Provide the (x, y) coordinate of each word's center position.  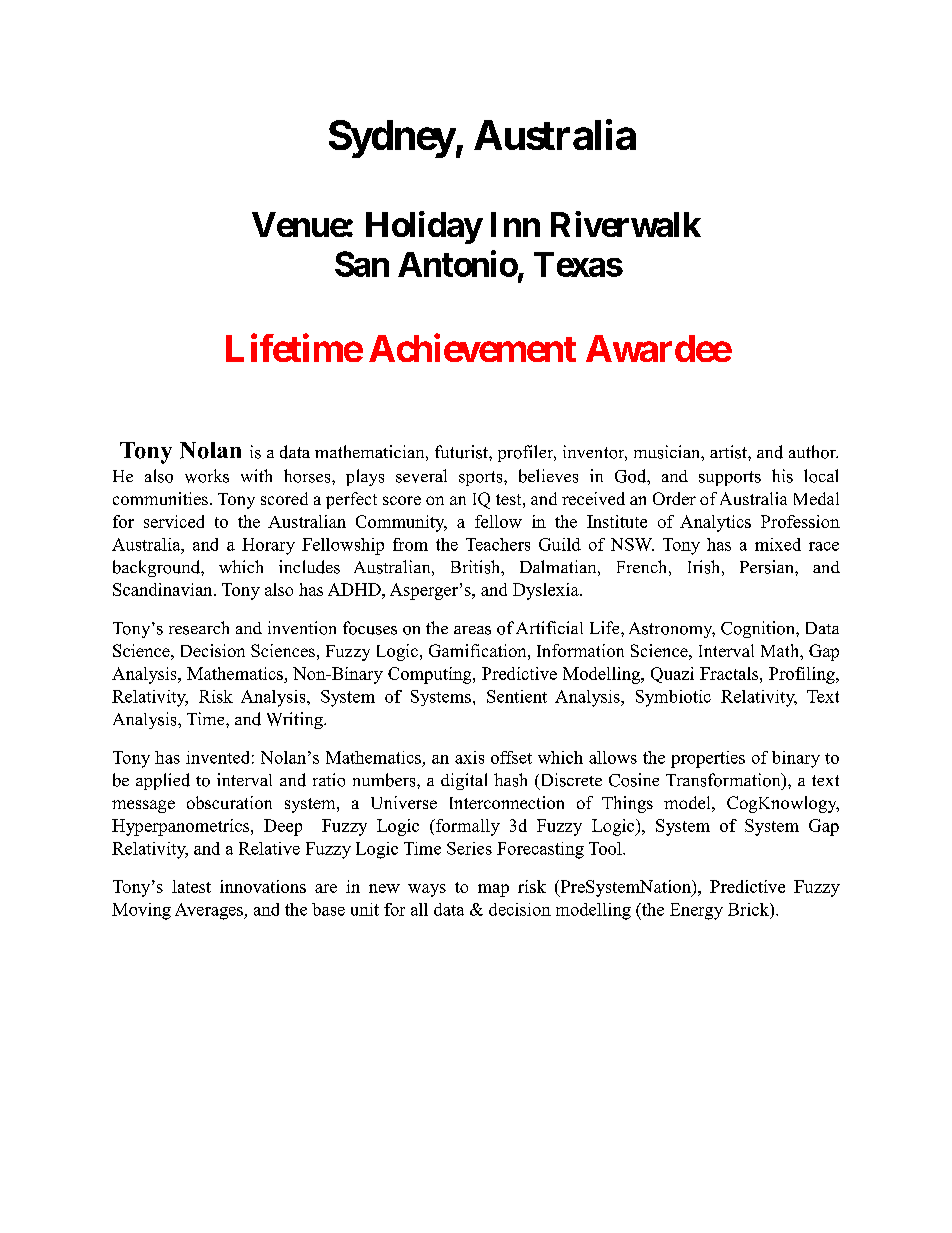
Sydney (392, 139)
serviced (174, 521)
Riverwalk (626, 224)
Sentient (517, 696)
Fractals (730, 673)
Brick (749, 909)
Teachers (498, 544)
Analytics (715, 523)
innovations (263, 886)
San (362, 264)
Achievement (472, 348)
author (813, 452)
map (493, 890)
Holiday (424, 227)
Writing (296, 720)
